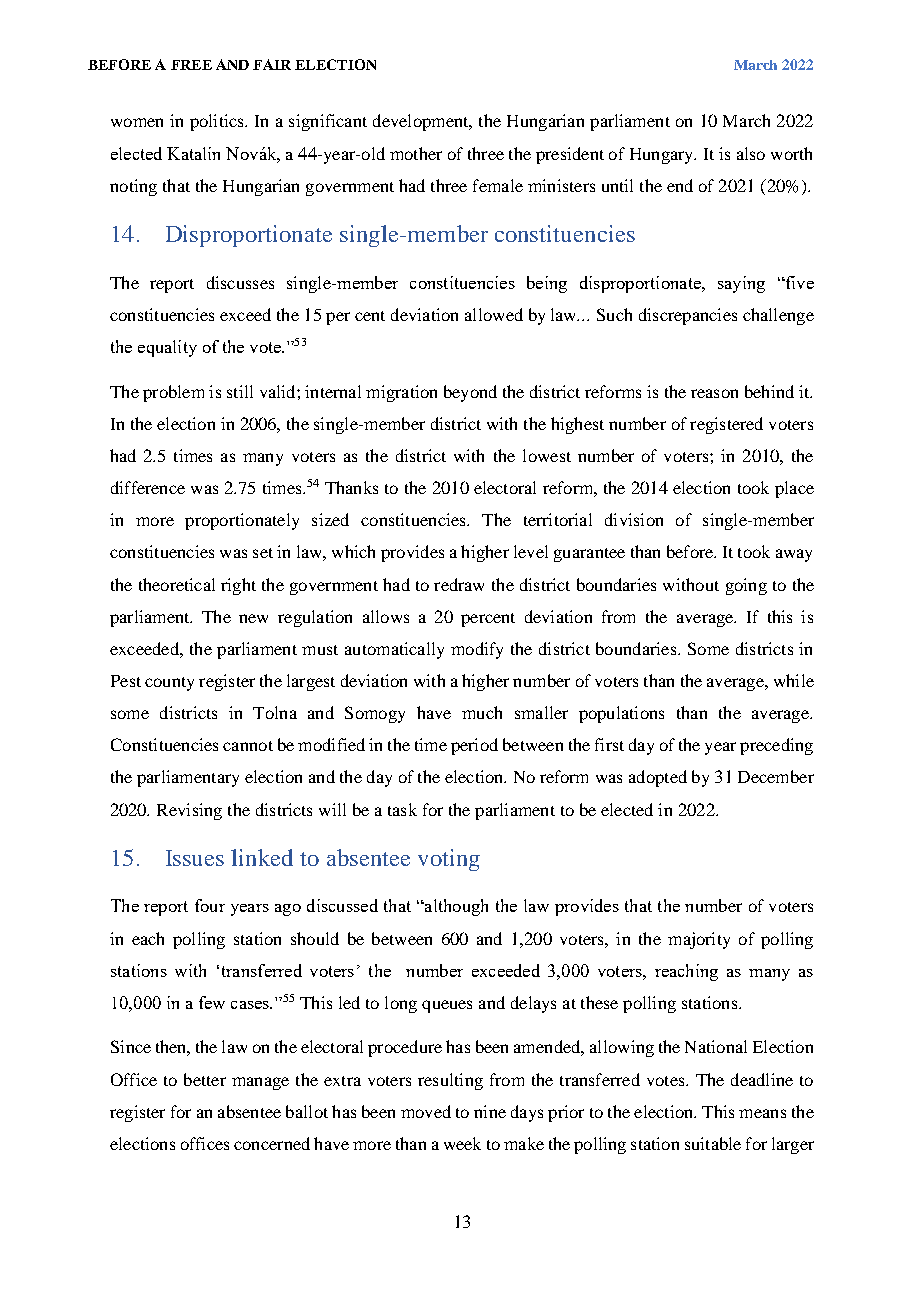  I want to click on better, so click(205, 1079).
